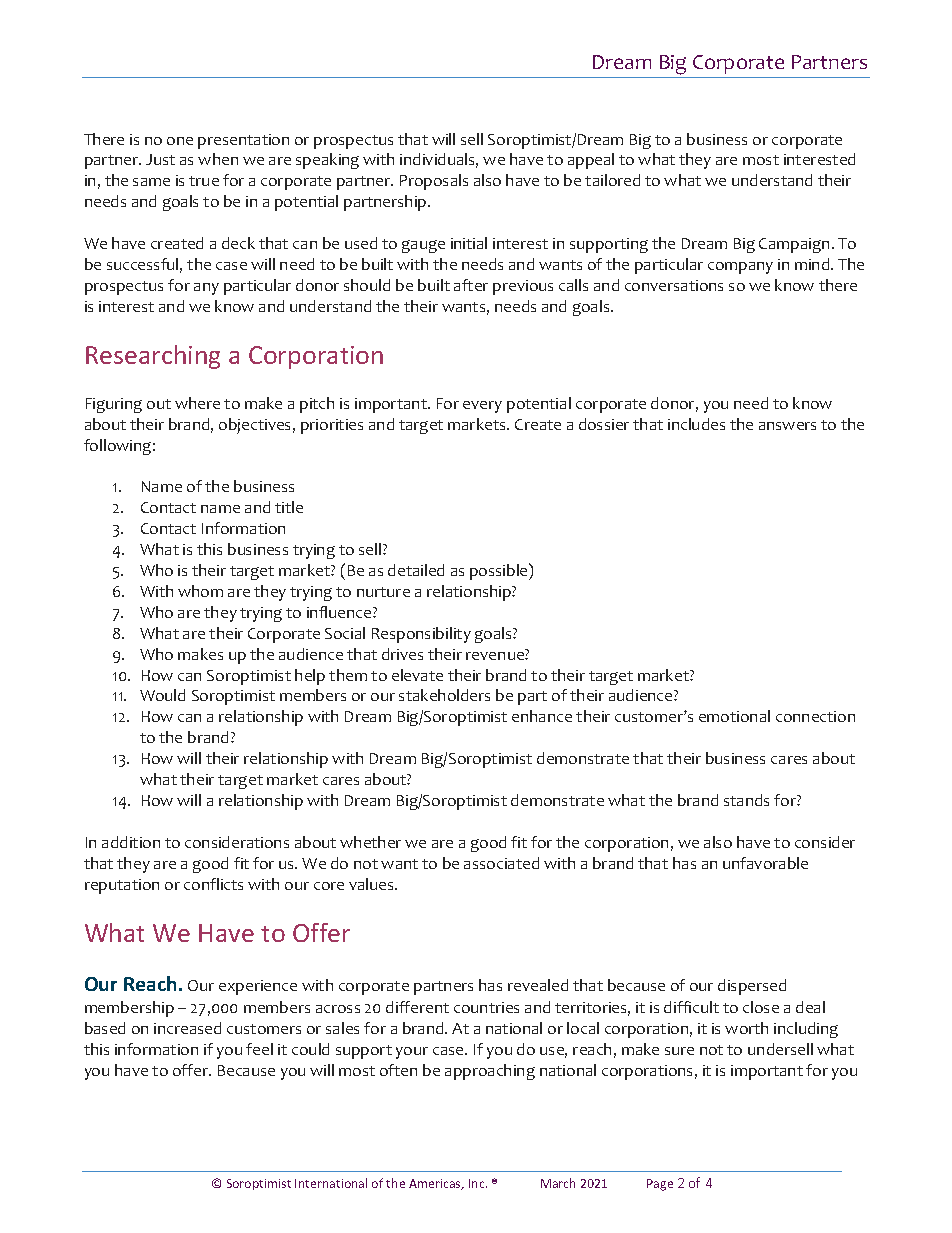 The height and width of the image is (1233, 952). What do you see at coordinates (204, 181) in the image?
I see `true` at bounding box center [204, 181].
